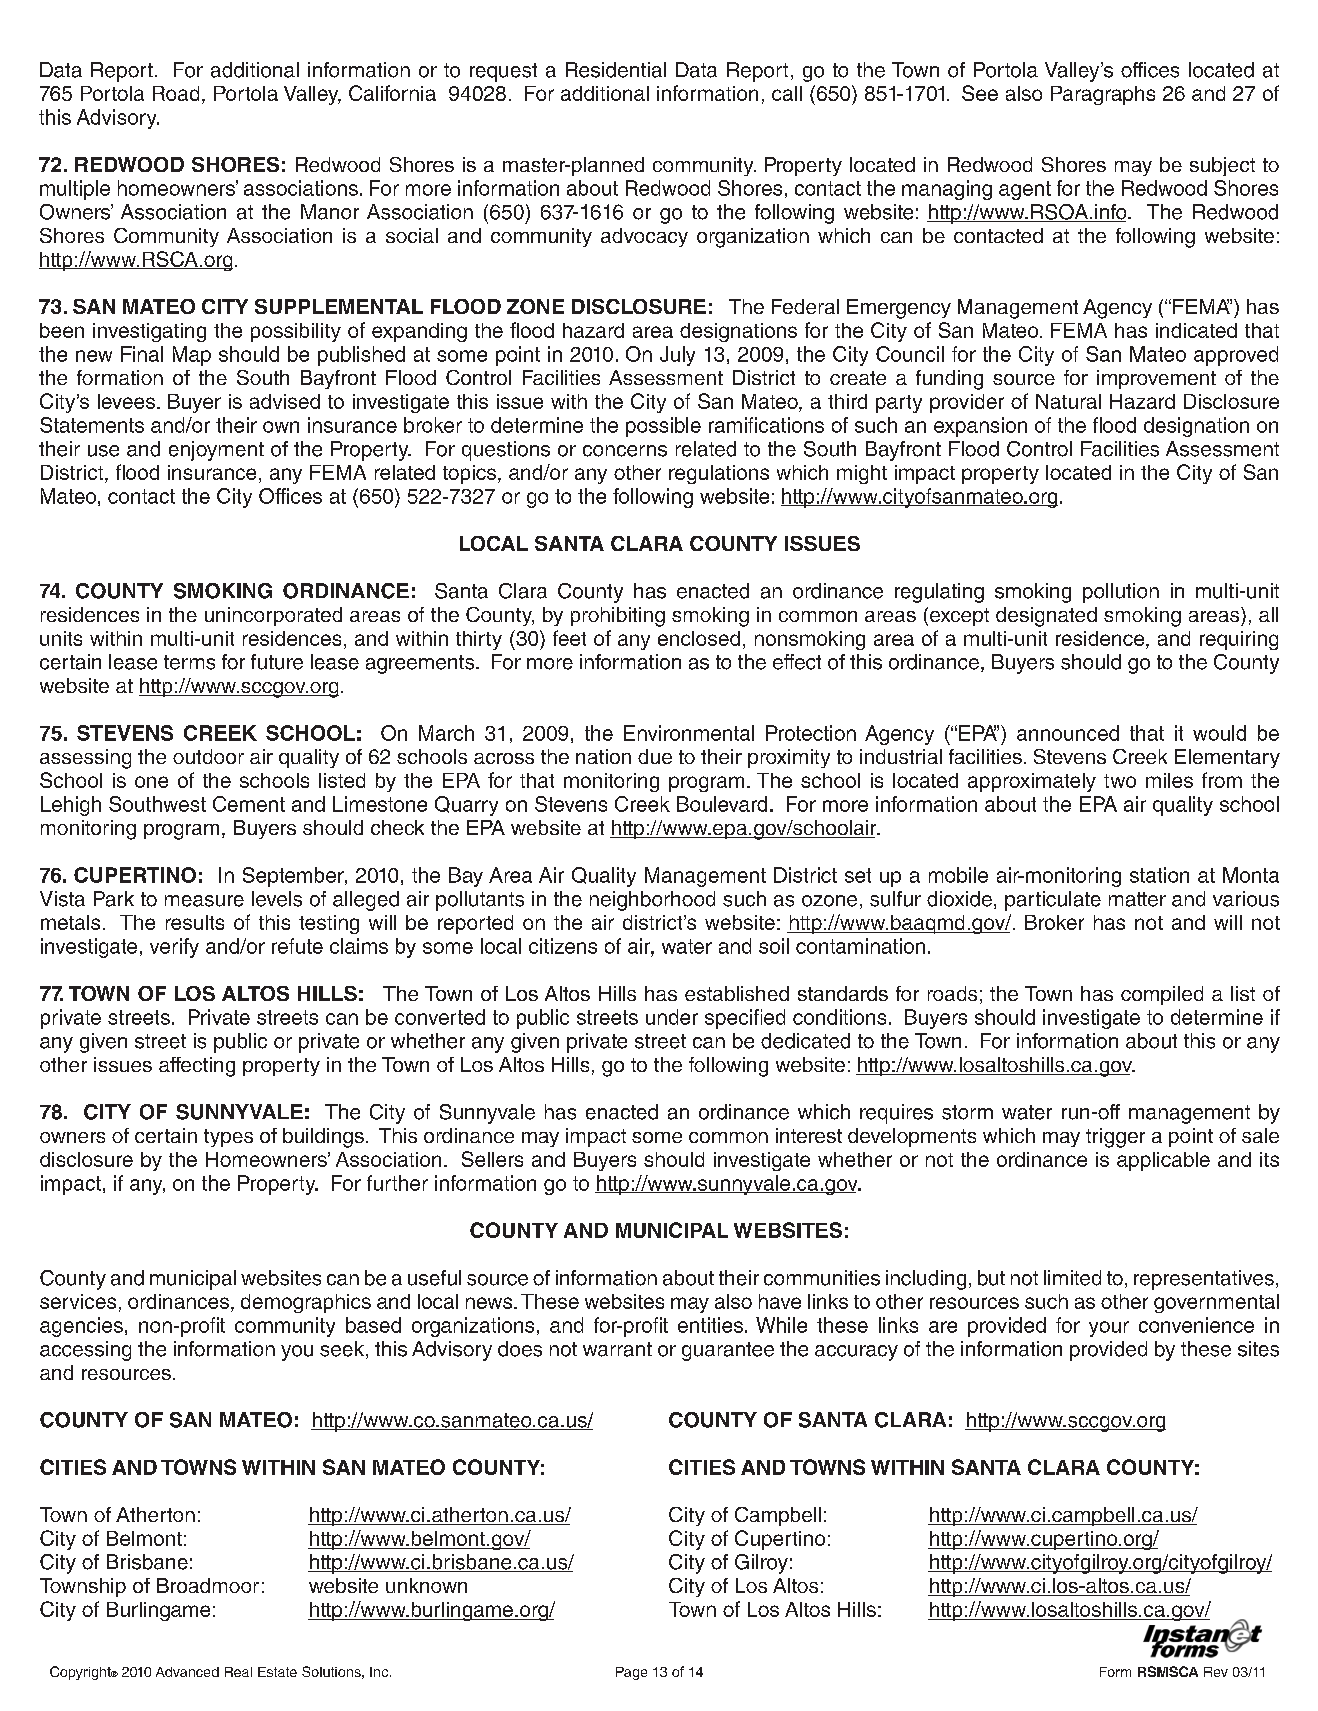  I want to click on station, so click(1159, 875).
